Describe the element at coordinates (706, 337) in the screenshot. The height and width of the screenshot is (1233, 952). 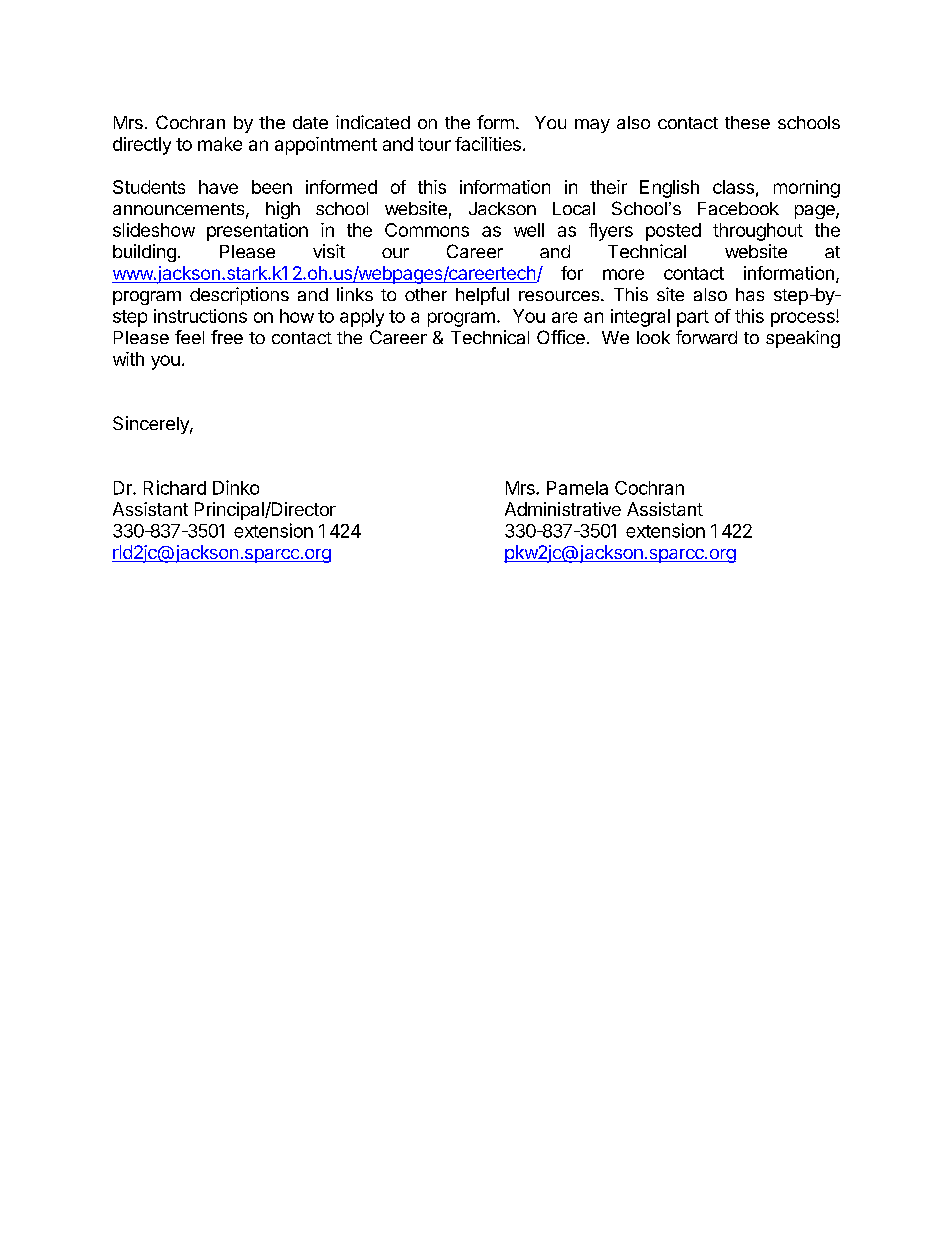
I see `forward` at that location.
